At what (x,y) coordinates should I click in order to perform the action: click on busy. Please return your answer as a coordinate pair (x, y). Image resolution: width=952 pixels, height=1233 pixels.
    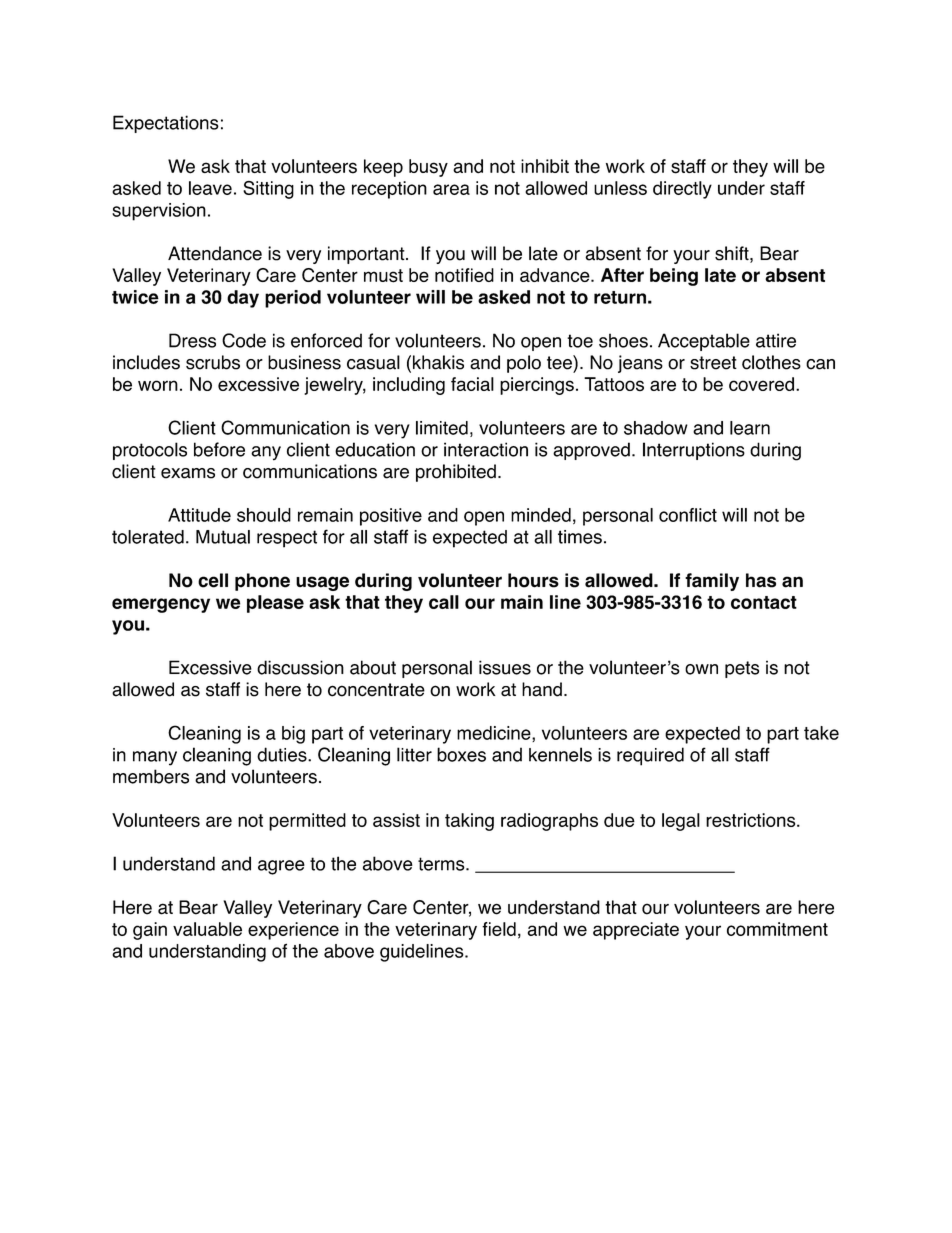
    Looking at the image, I should click on (428, 168).
